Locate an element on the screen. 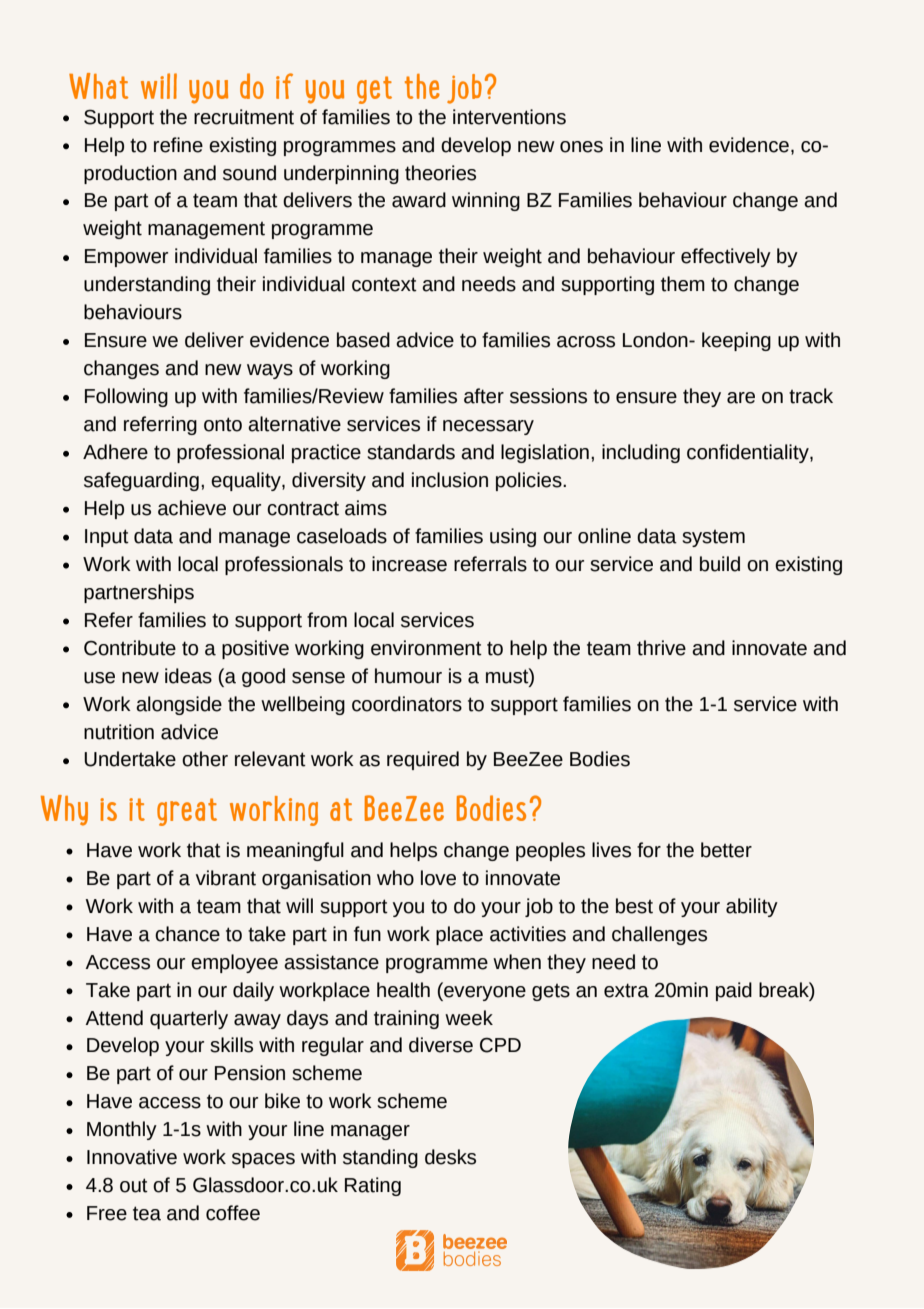  desks is located at coordinates (450, 1157).
